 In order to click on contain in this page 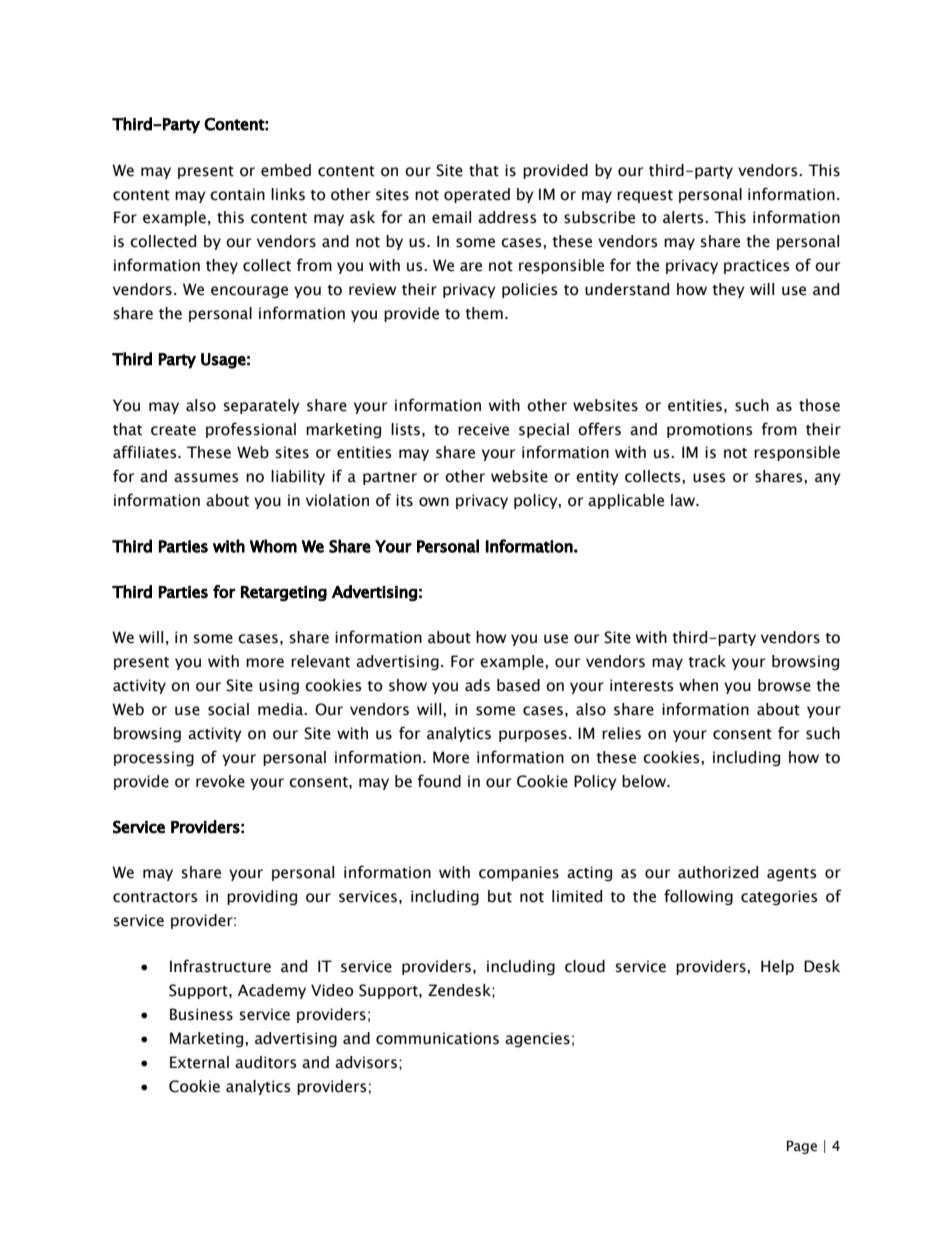, I will do `click(237, 194)`.
